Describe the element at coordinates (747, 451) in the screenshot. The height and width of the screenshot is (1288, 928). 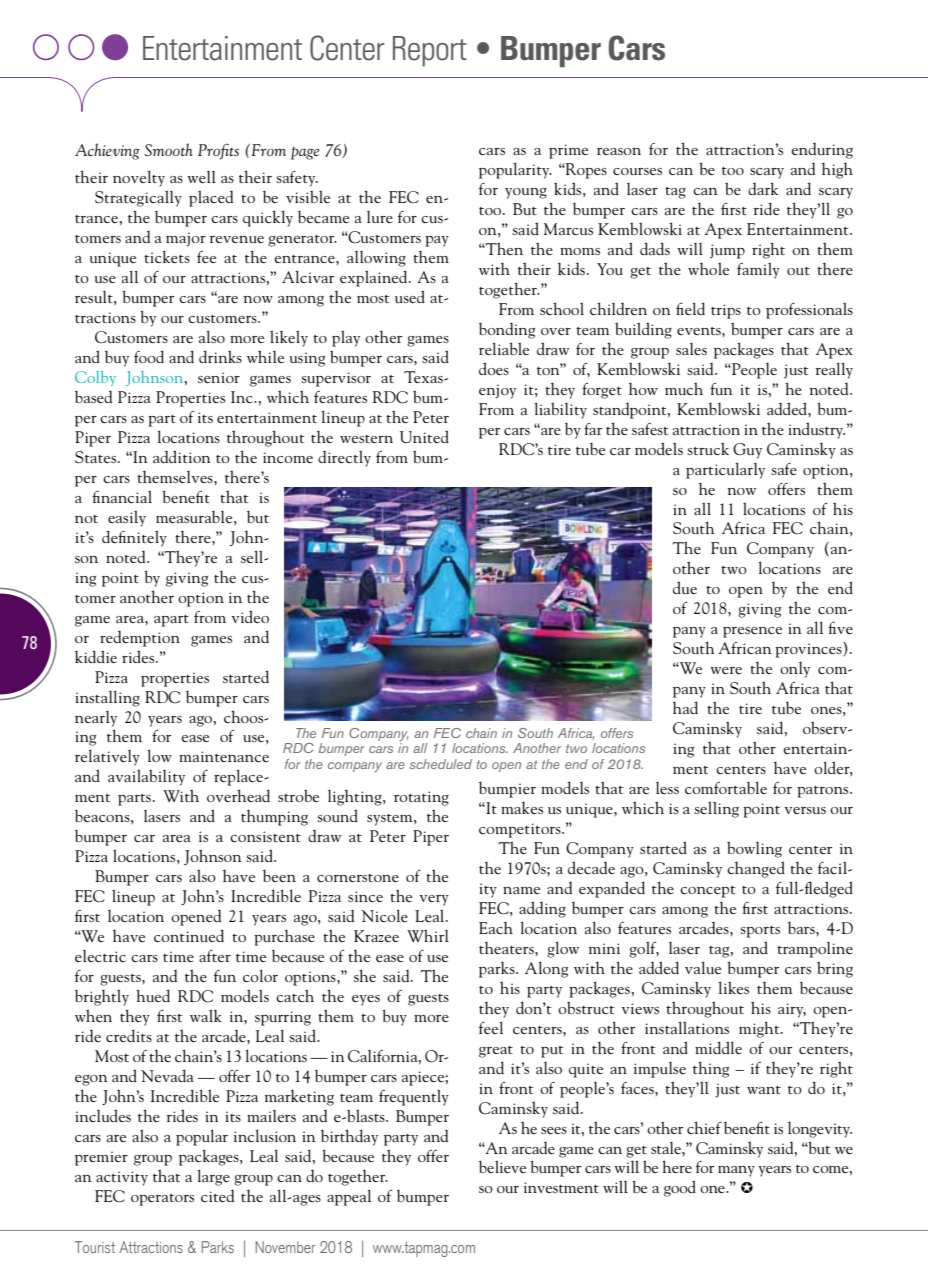
I see `Guy` at that location.
